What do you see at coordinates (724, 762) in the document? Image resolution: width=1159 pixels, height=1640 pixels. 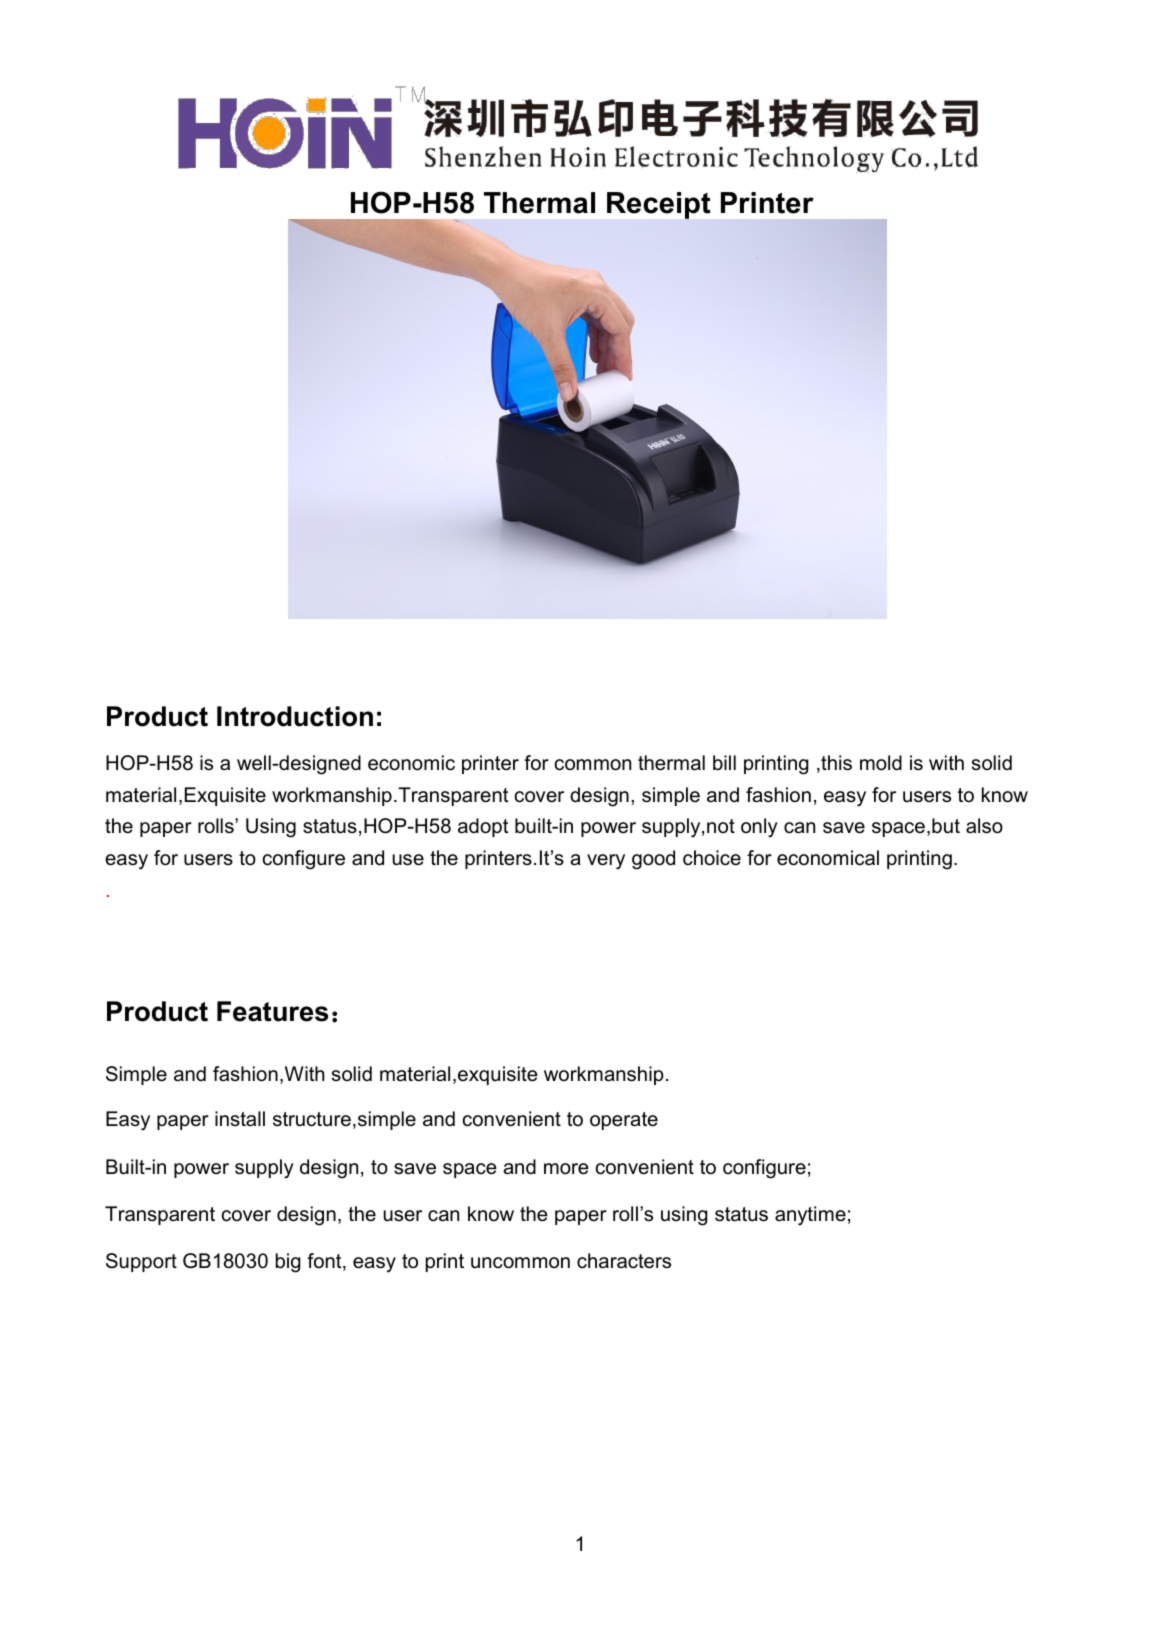 I see `bill` at bounding box center [724, 762].
